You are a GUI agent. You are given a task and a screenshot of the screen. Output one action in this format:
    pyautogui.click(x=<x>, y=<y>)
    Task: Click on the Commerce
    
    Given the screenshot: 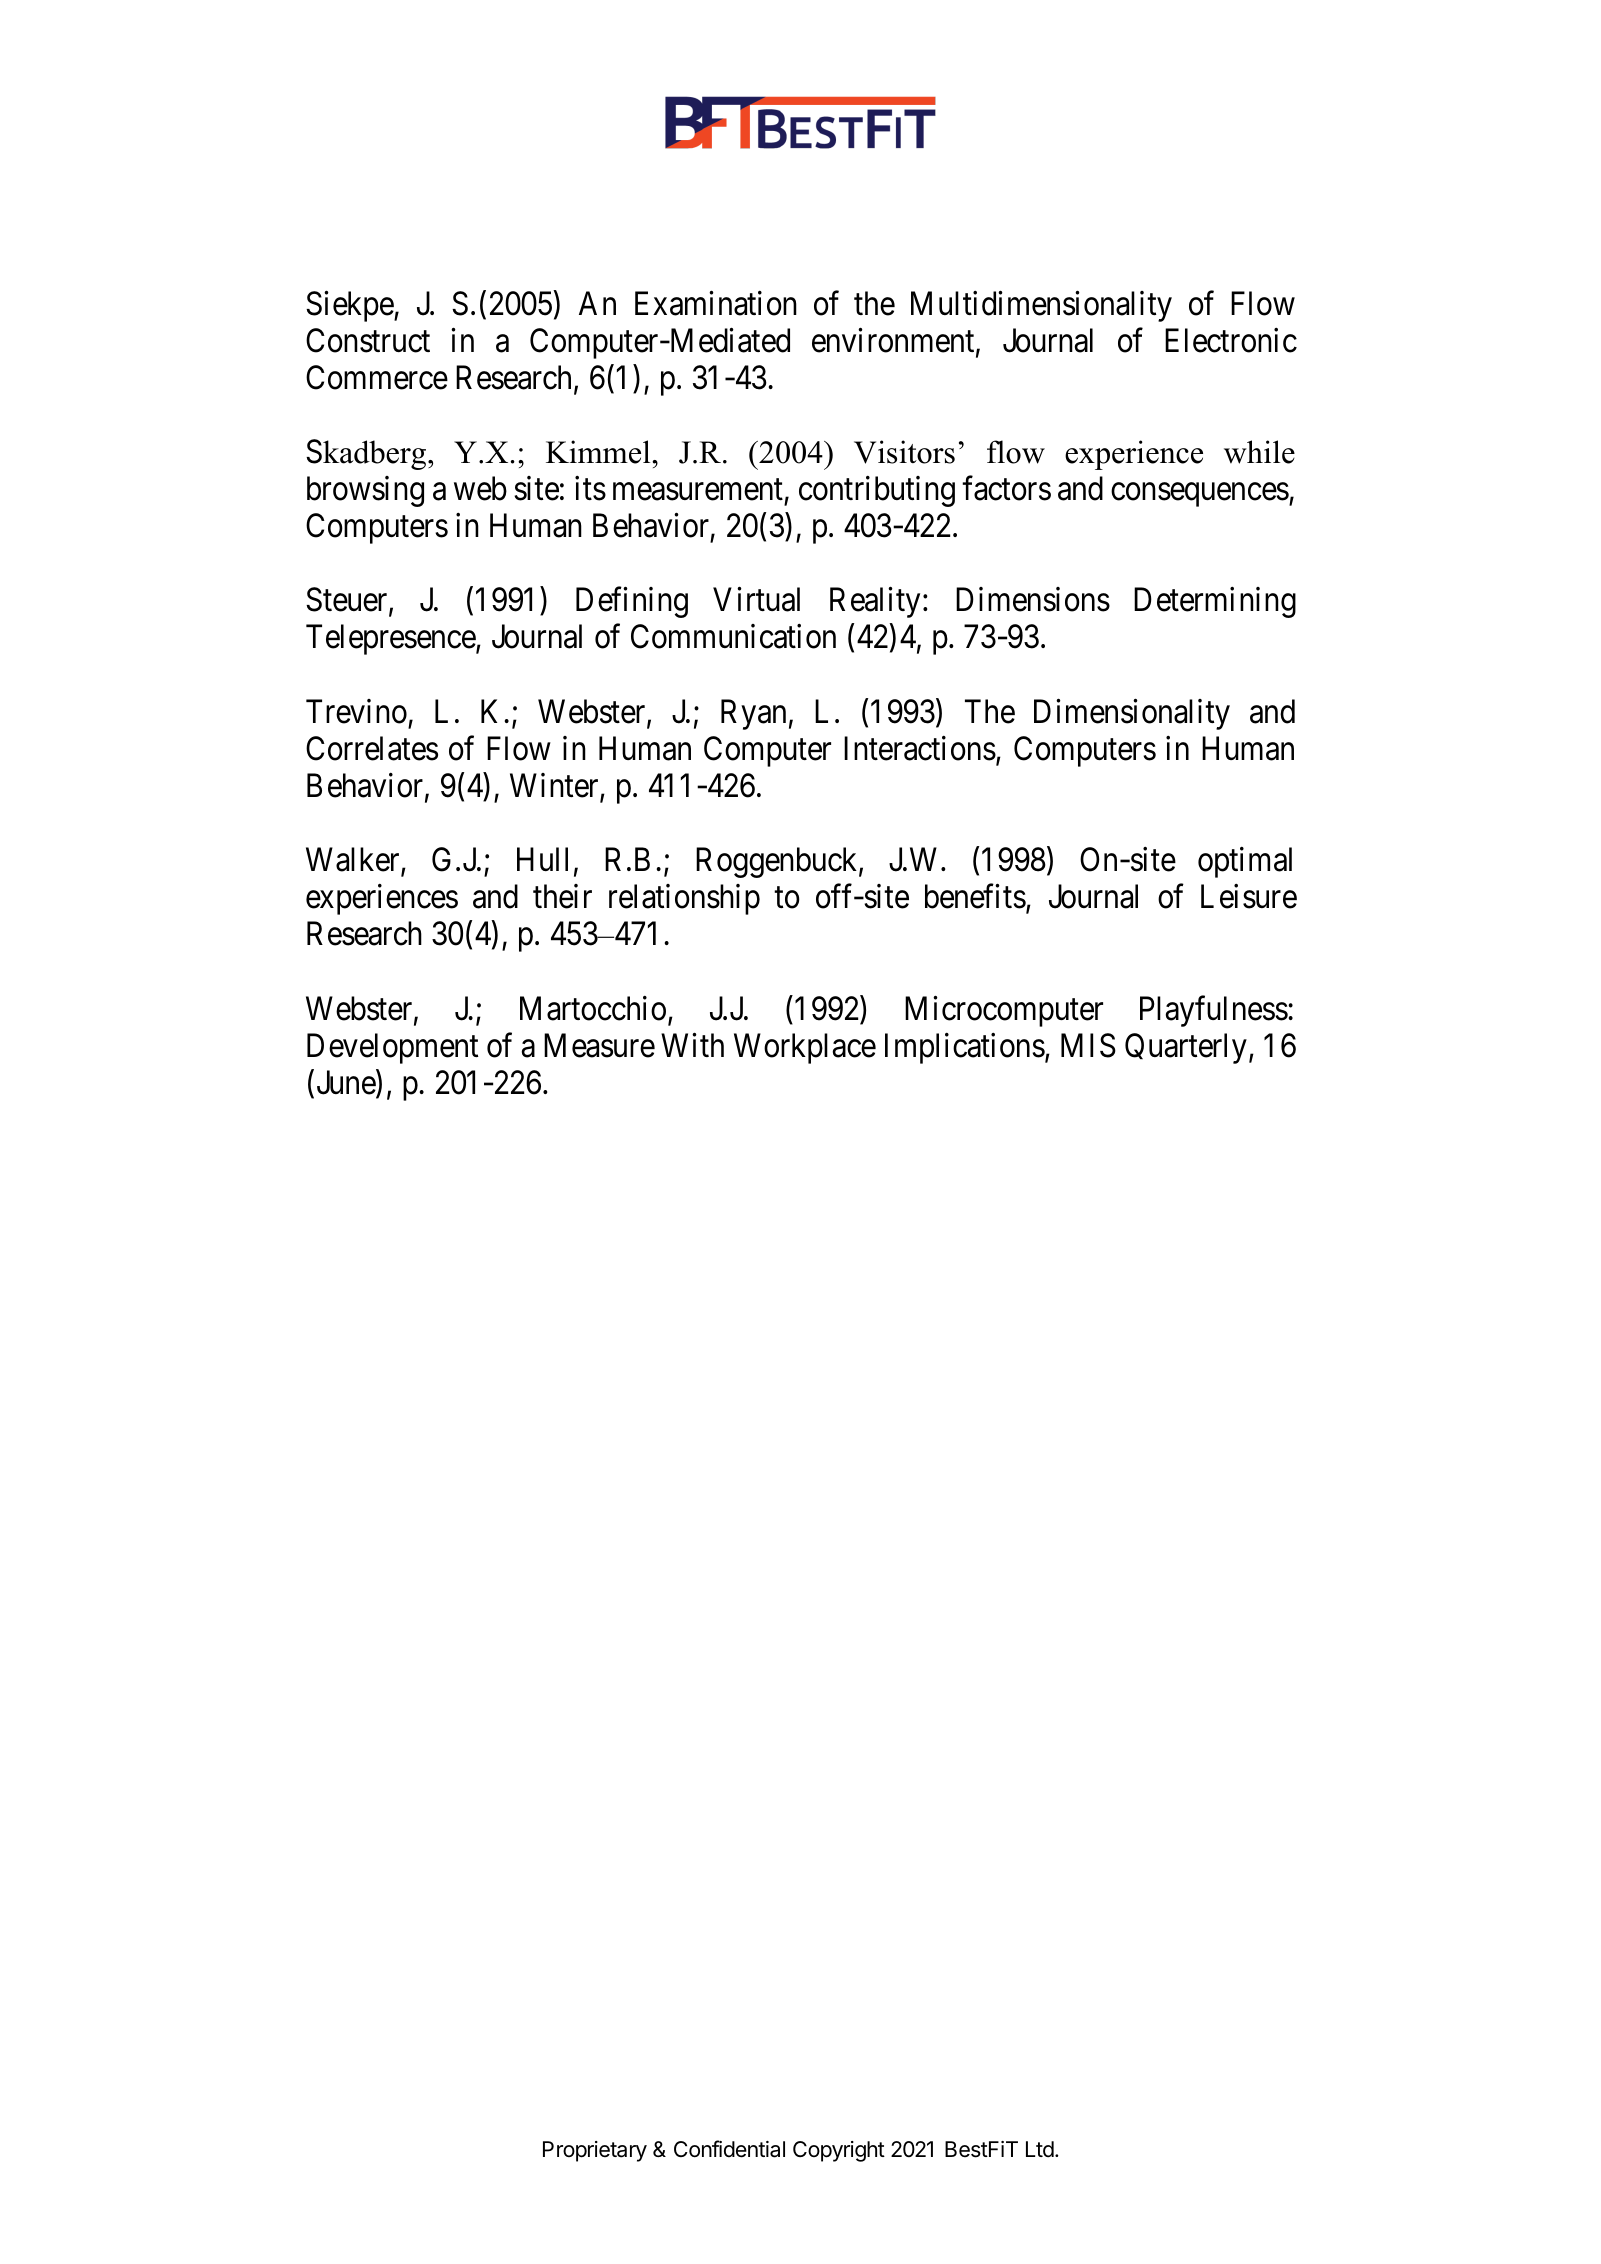 What is the action you would take?
    pyautogui.click(x=377, y=377)
